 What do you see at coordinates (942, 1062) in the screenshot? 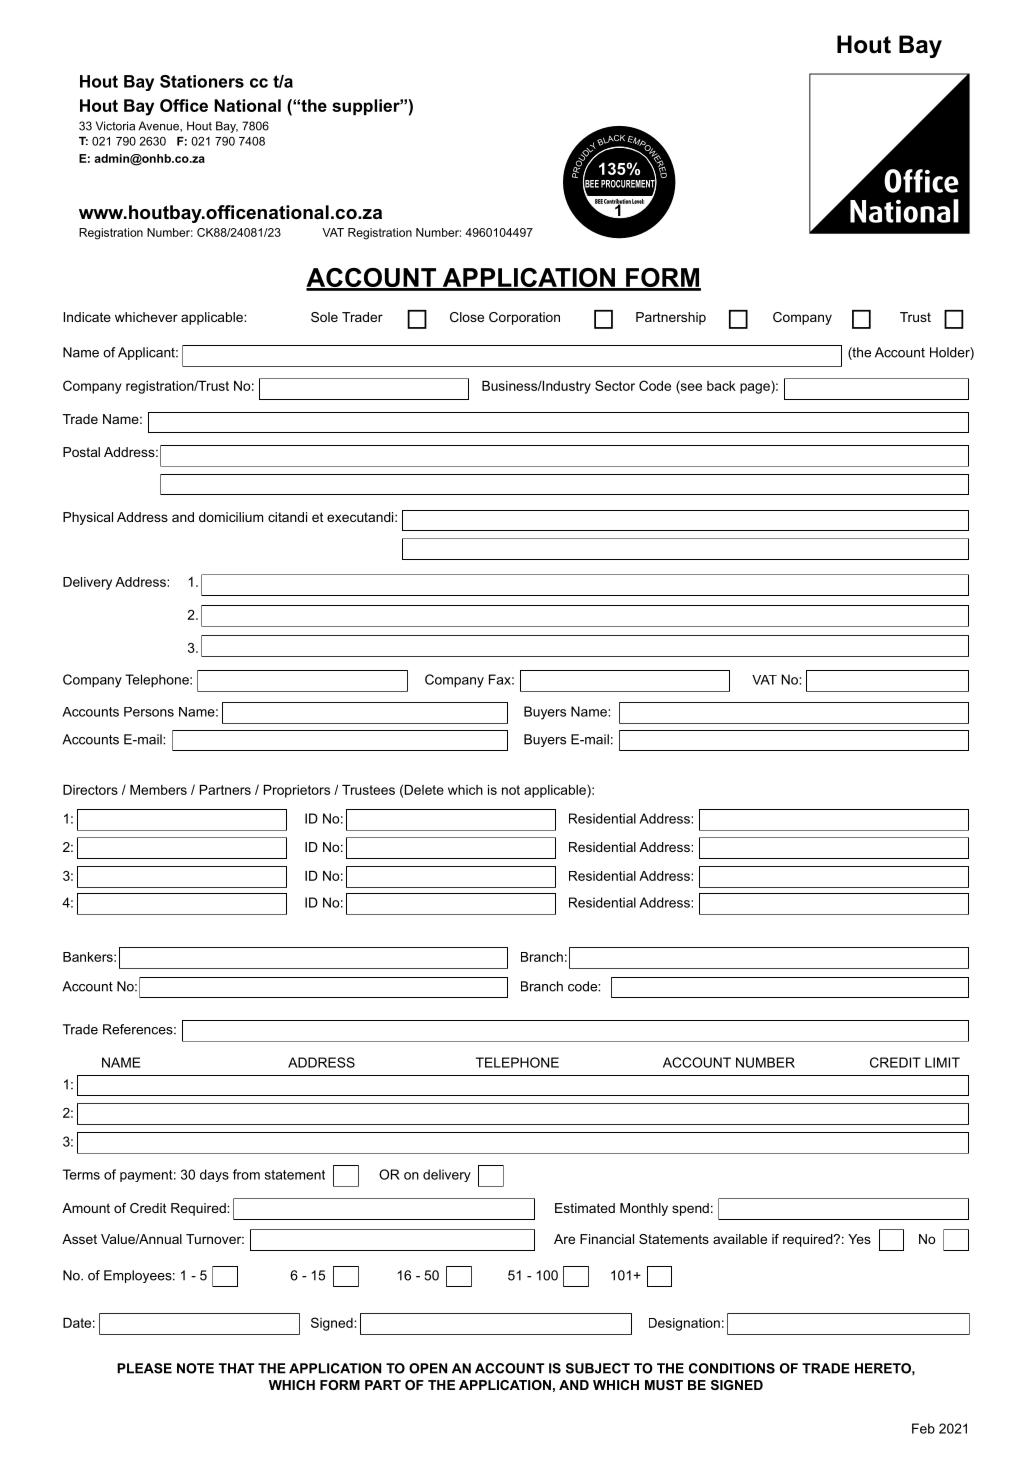
I see `LIMIT` at bounding box center [942, 1062].
